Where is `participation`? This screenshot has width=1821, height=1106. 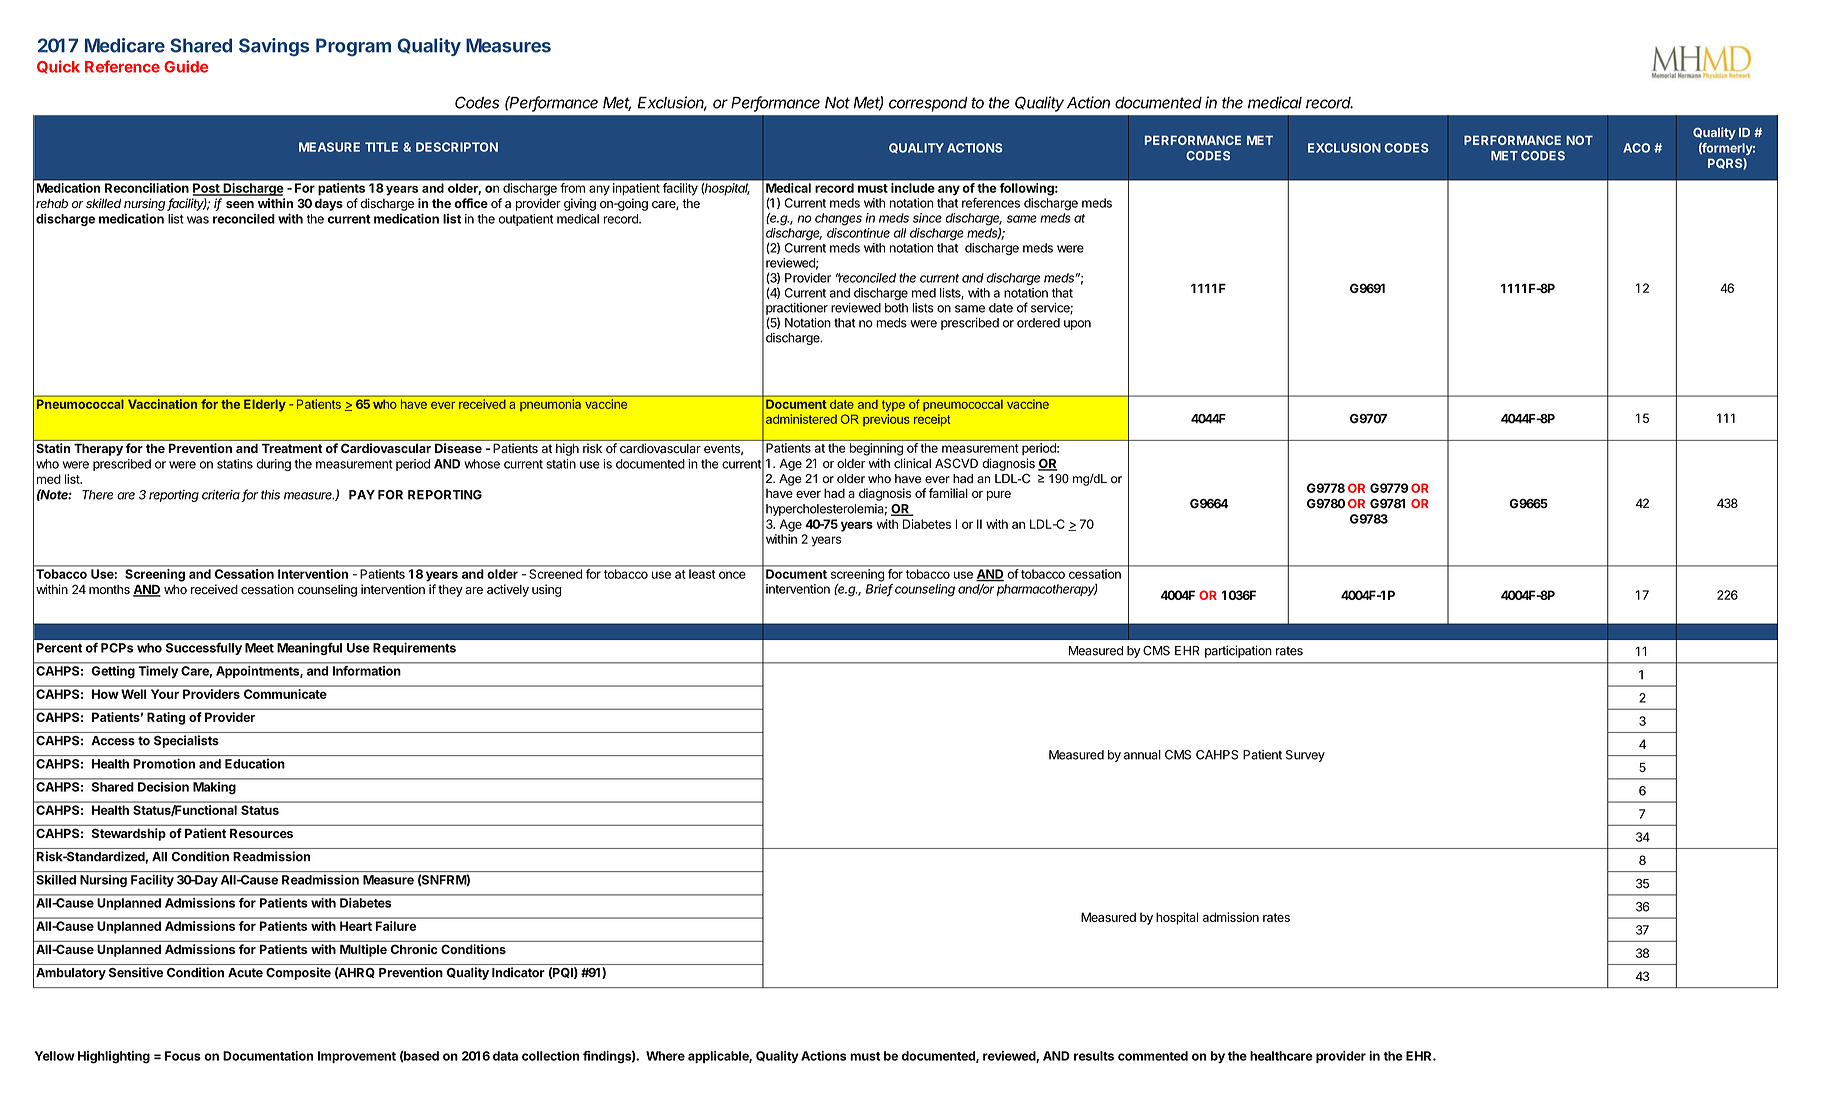 participation is located at coordinates (1238, 651).
